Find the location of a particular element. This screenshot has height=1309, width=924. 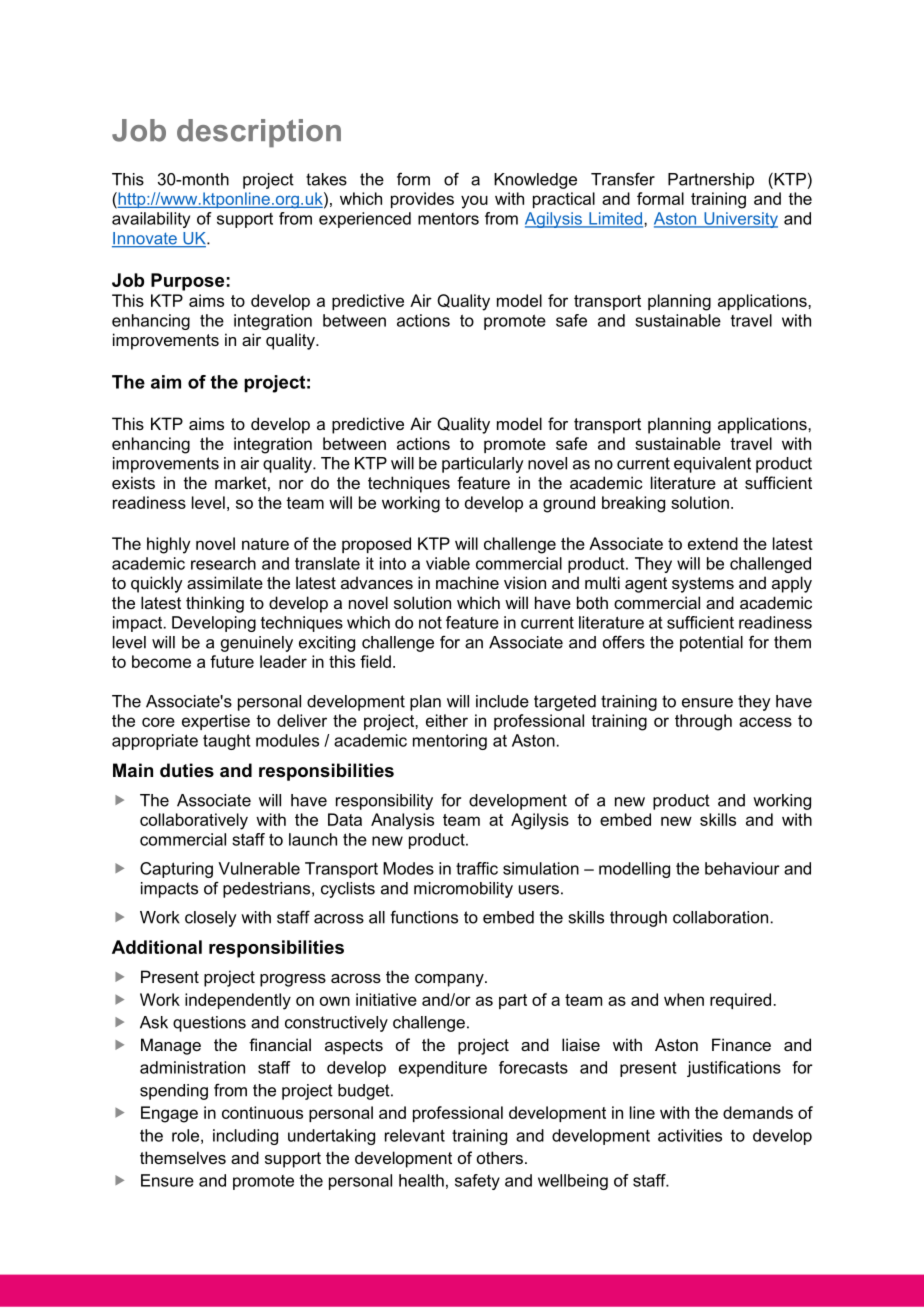

potential is located at coordinates (711, 644).
